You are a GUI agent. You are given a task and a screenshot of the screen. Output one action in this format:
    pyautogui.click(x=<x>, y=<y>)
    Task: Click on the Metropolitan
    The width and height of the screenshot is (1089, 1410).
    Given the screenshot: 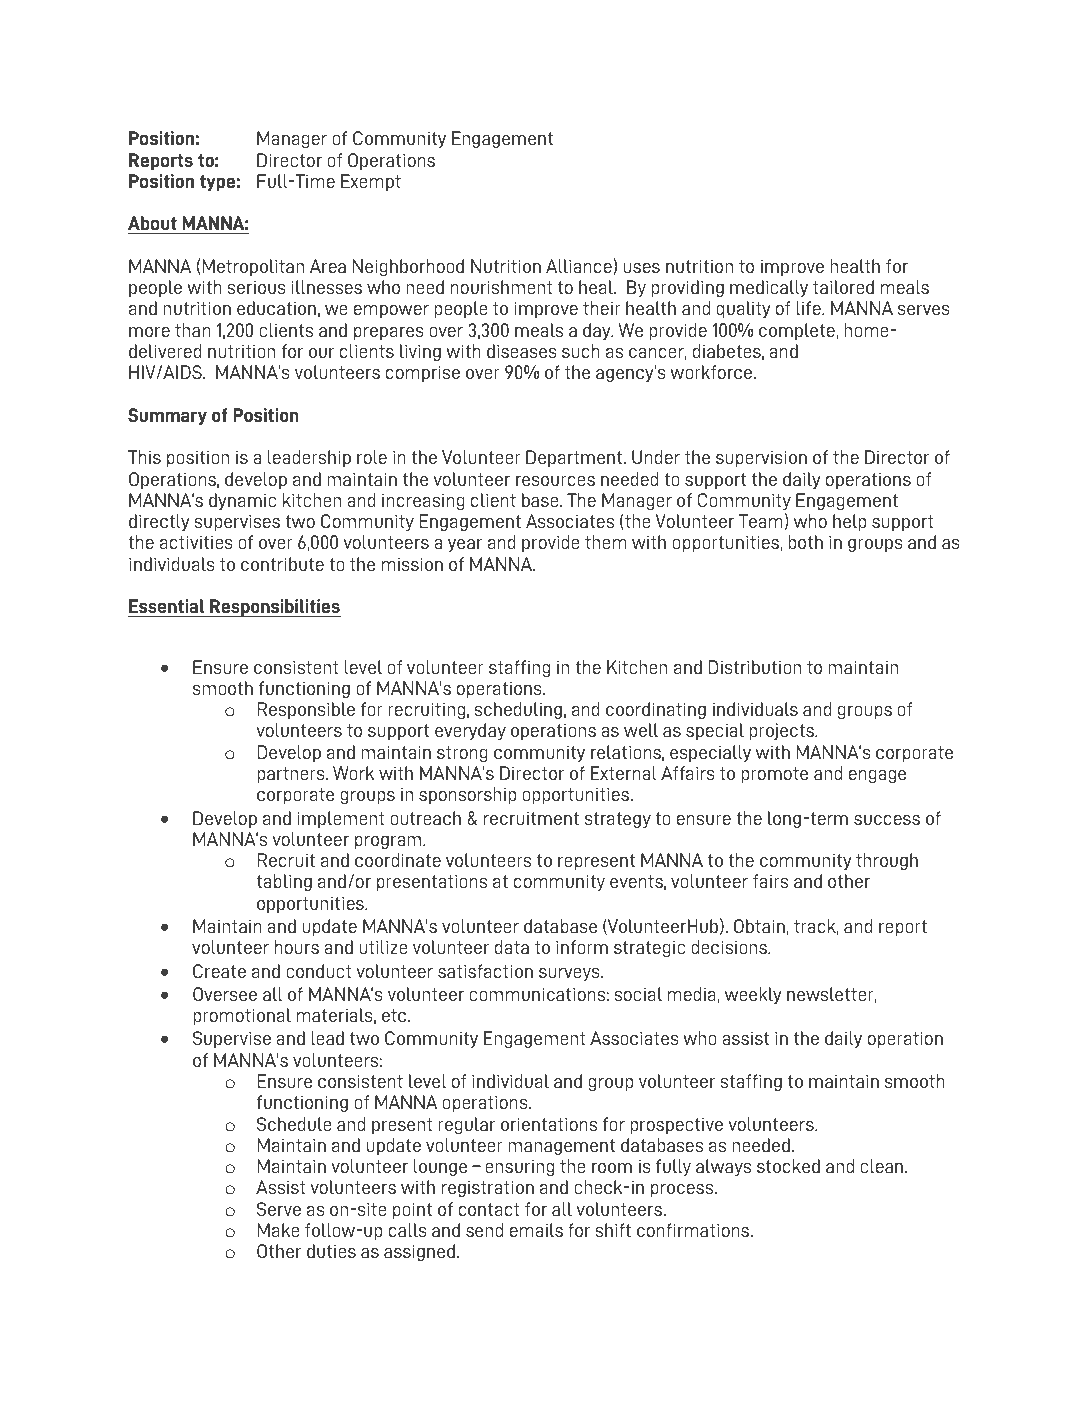 What is the action you would take?
    pyautogui.click(x=253, y=267)
